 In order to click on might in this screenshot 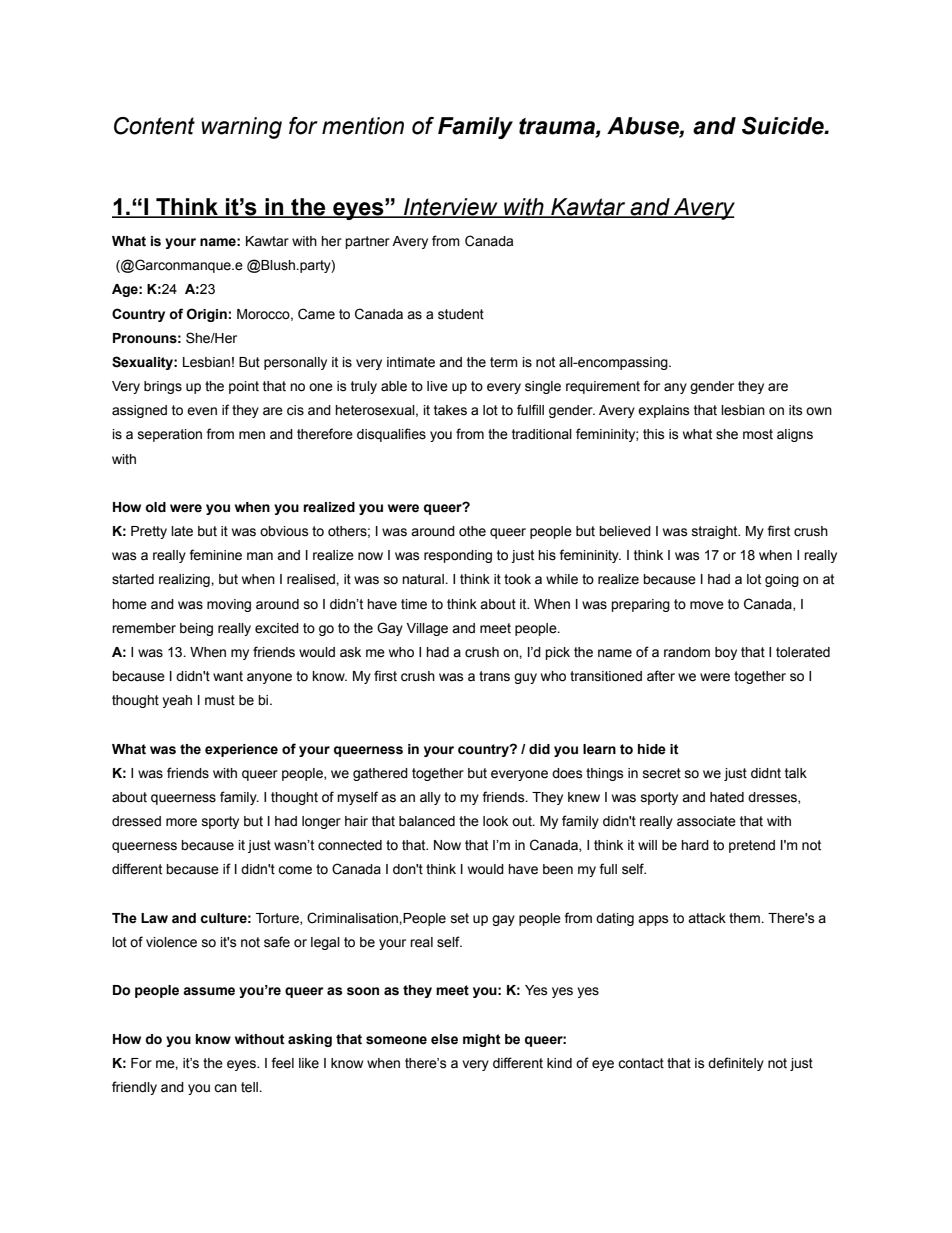, I will do `click(482, 1040)`.
